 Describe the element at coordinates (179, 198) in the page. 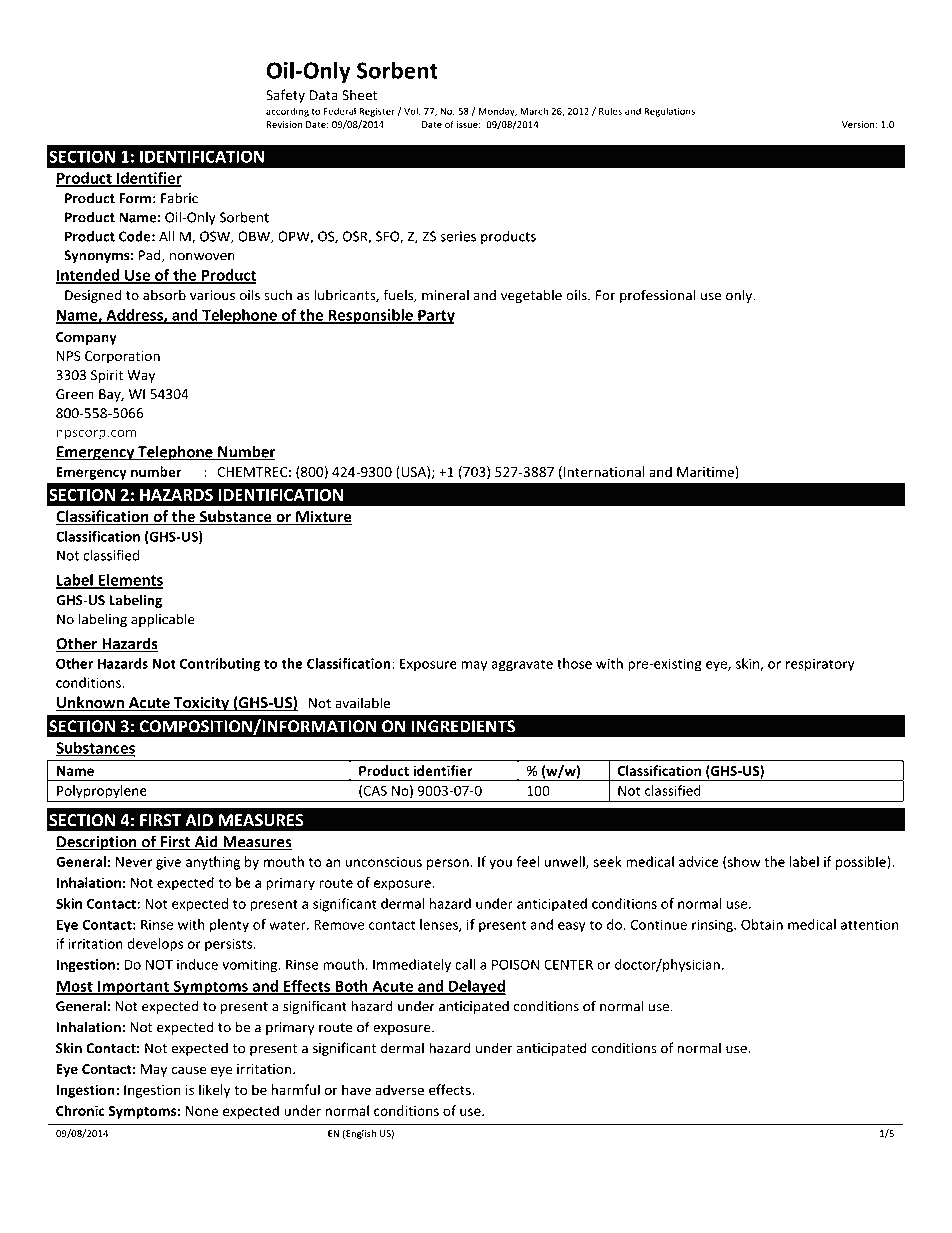

I see `Fabric` at that location.
